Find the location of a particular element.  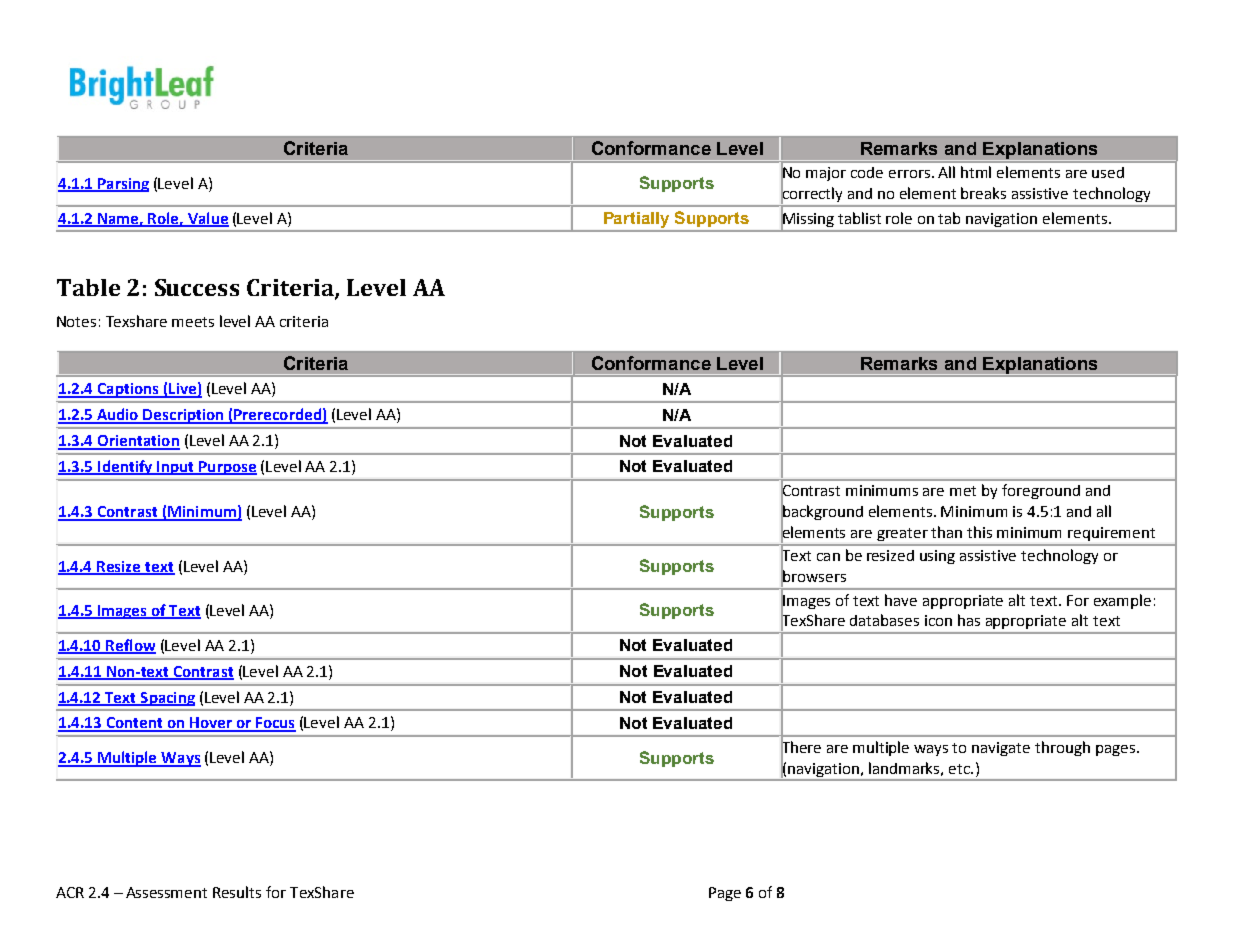

Assessment is located at coordinates (166, 892).
